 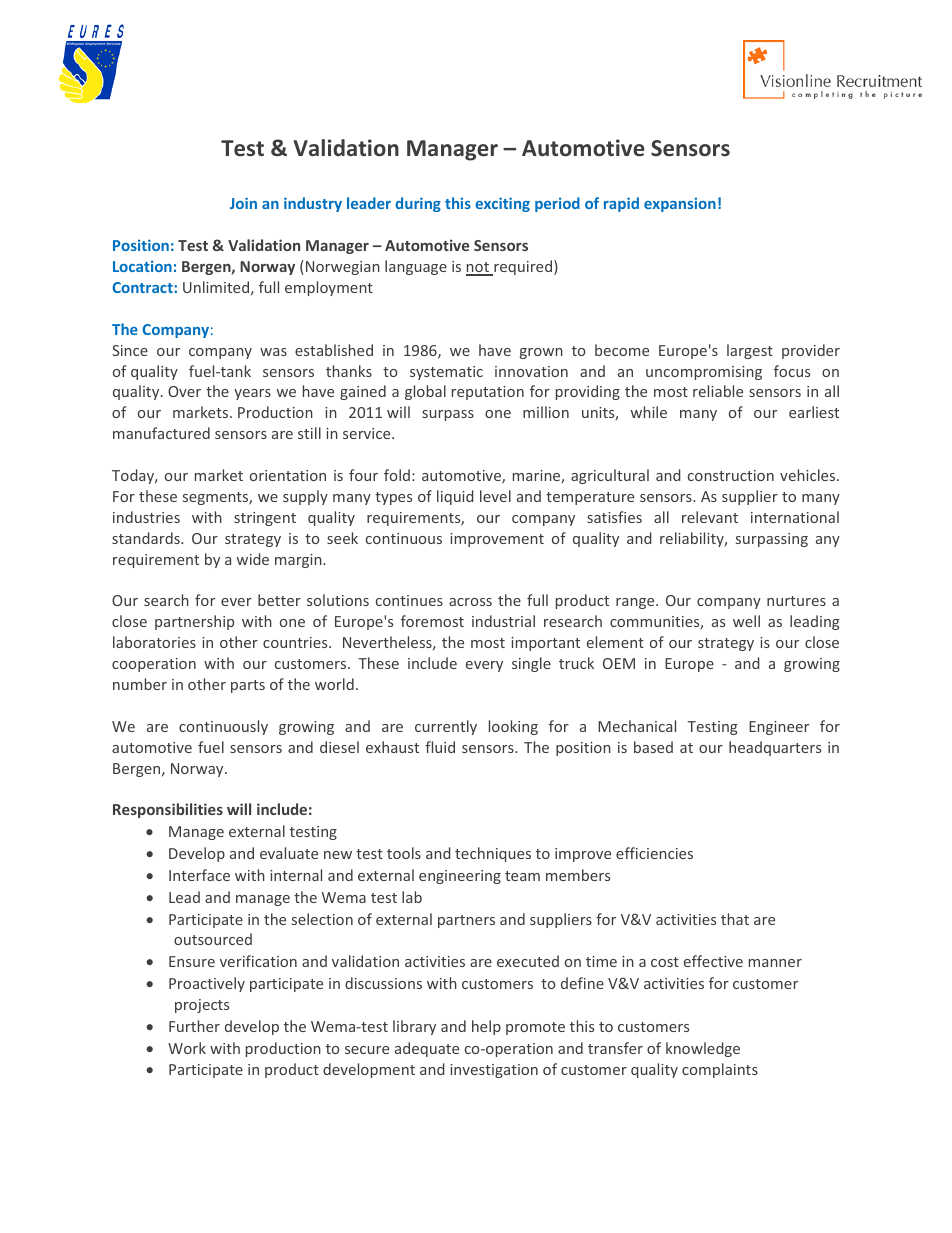 What do you see at coordinates (503, 621) in the screenshot?
I see `industrial` at bounding box center [503, 621].
